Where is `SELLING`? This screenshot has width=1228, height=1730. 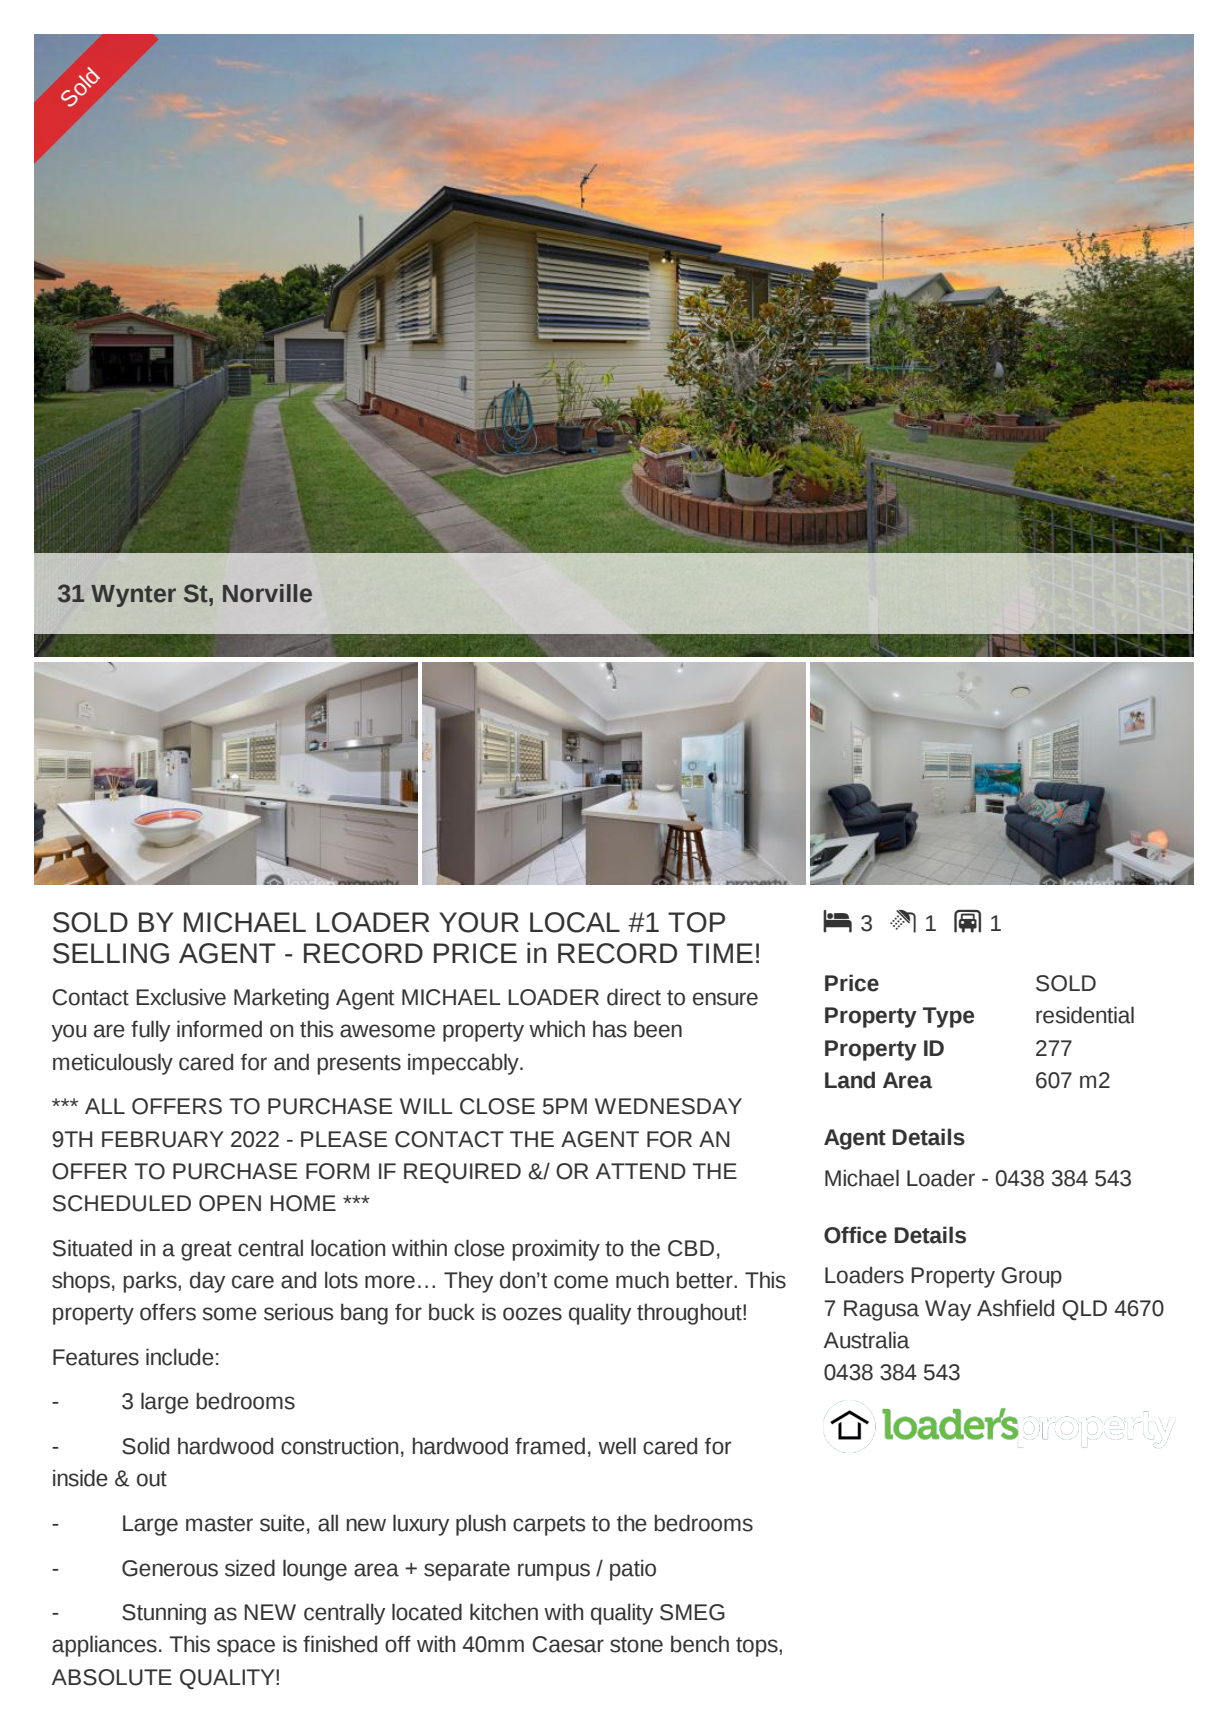 SELLING is located at coordinates (111, 953).
